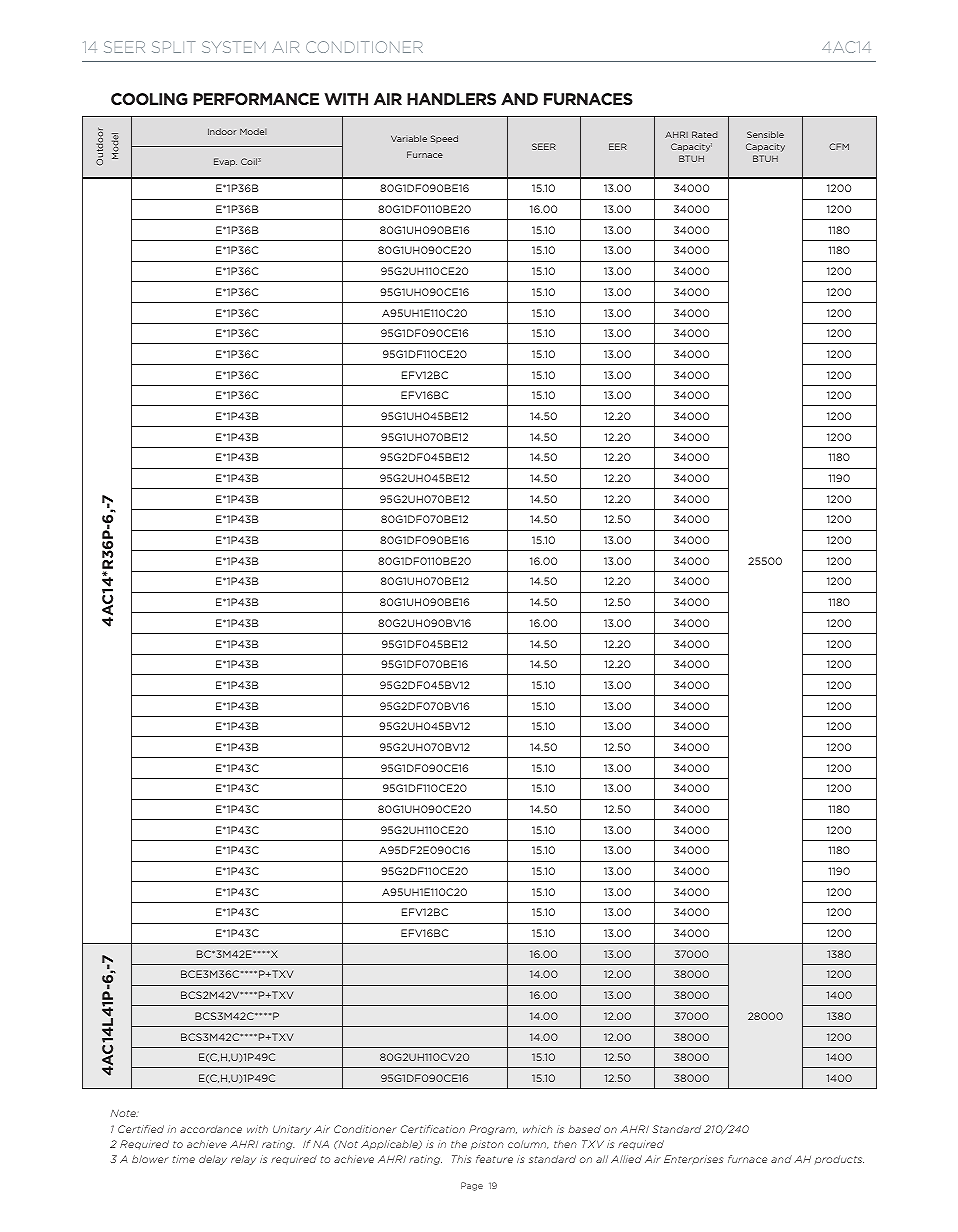  What do you see at coordinates (409, 138) in the page?
I see `Variable` at bounding box center [409, 138].
